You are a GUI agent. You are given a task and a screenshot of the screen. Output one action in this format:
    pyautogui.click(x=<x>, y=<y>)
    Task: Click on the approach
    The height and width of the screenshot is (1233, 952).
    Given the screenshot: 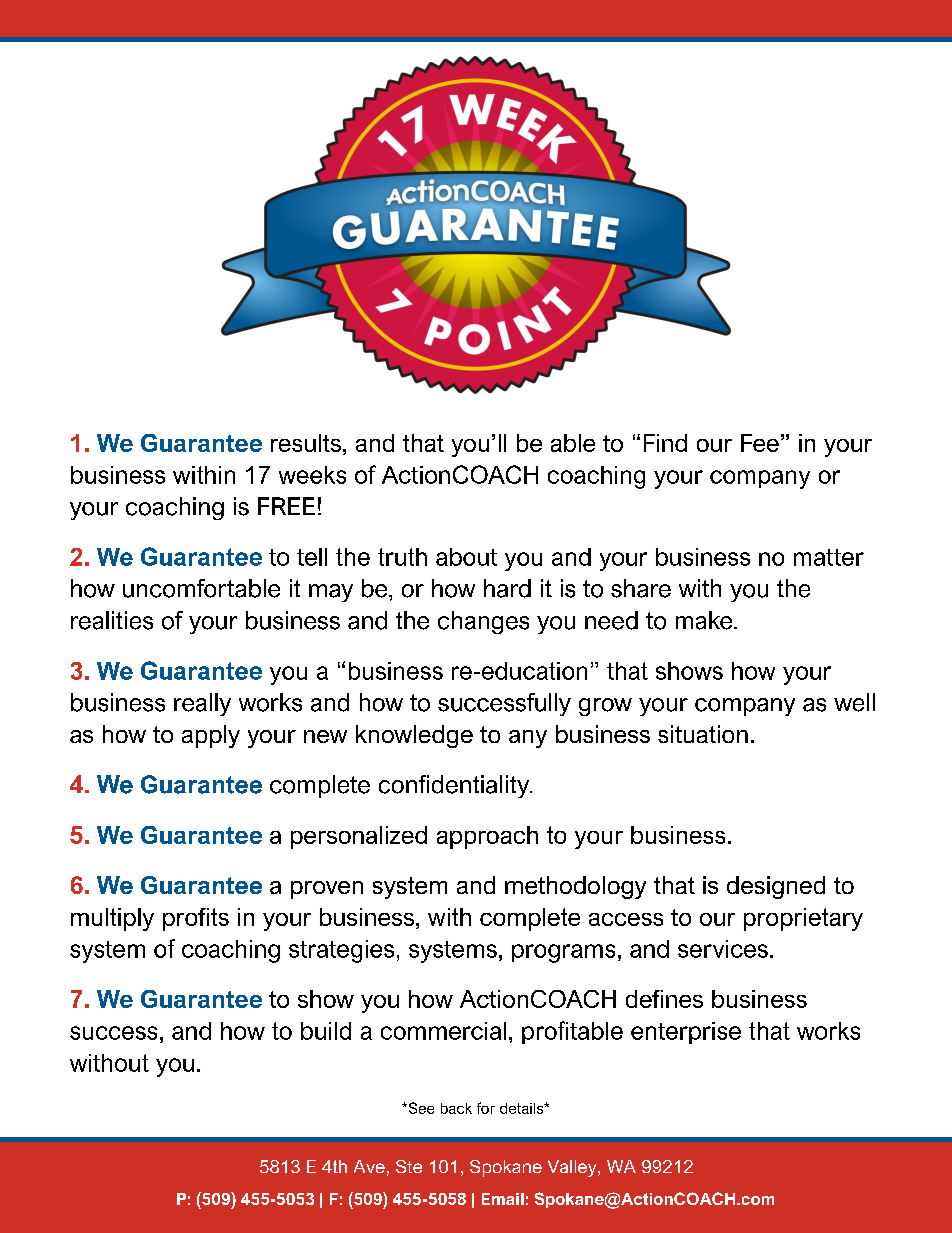 What is the action you would take?
    pyautogui.click(x=487, y=837)
